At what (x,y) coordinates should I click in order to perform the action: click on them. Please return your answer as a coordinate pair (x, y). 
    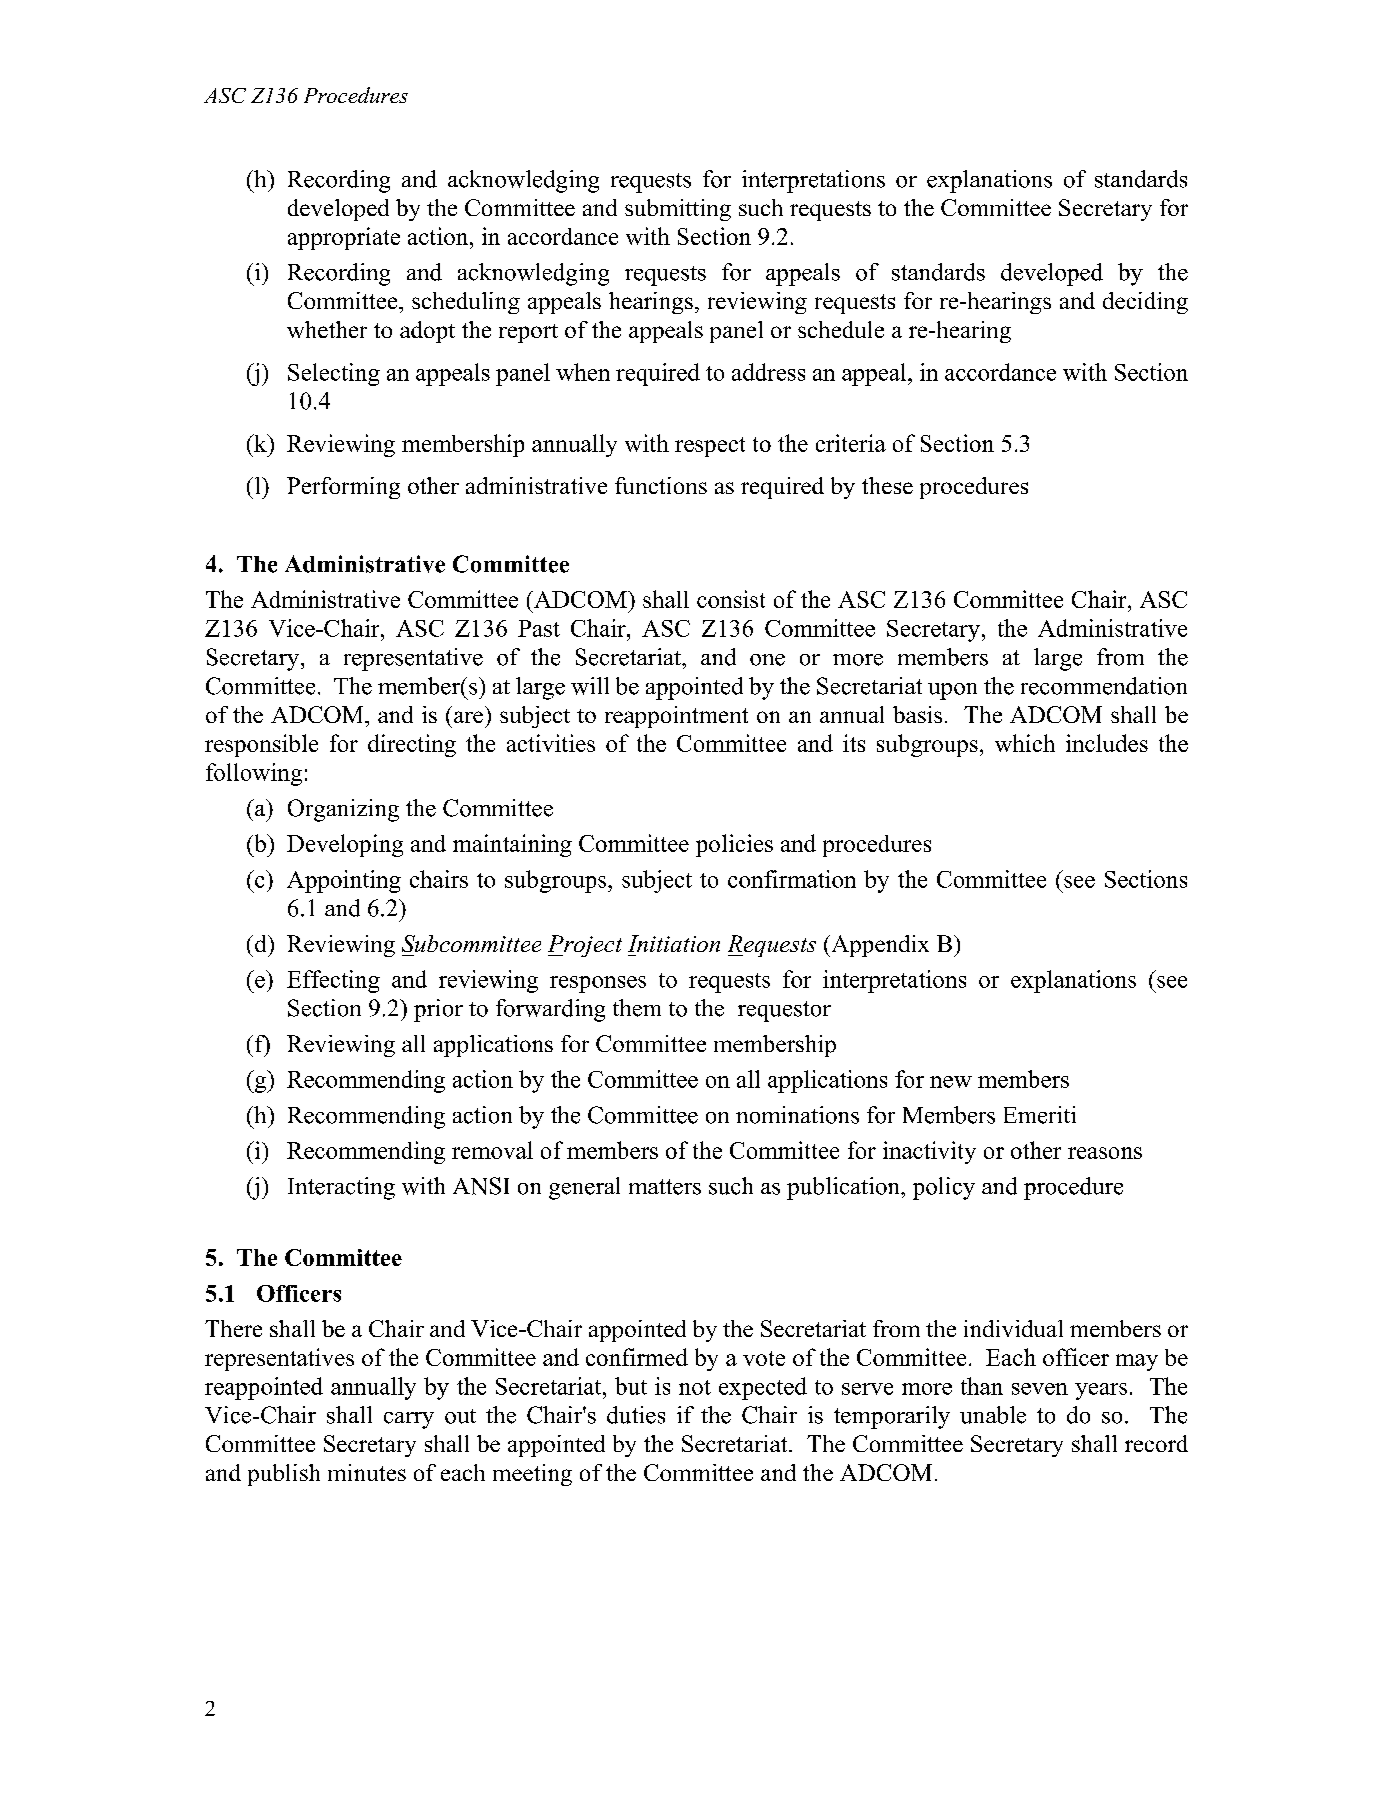
    Looking at the image, I should click on (637, 1008).
